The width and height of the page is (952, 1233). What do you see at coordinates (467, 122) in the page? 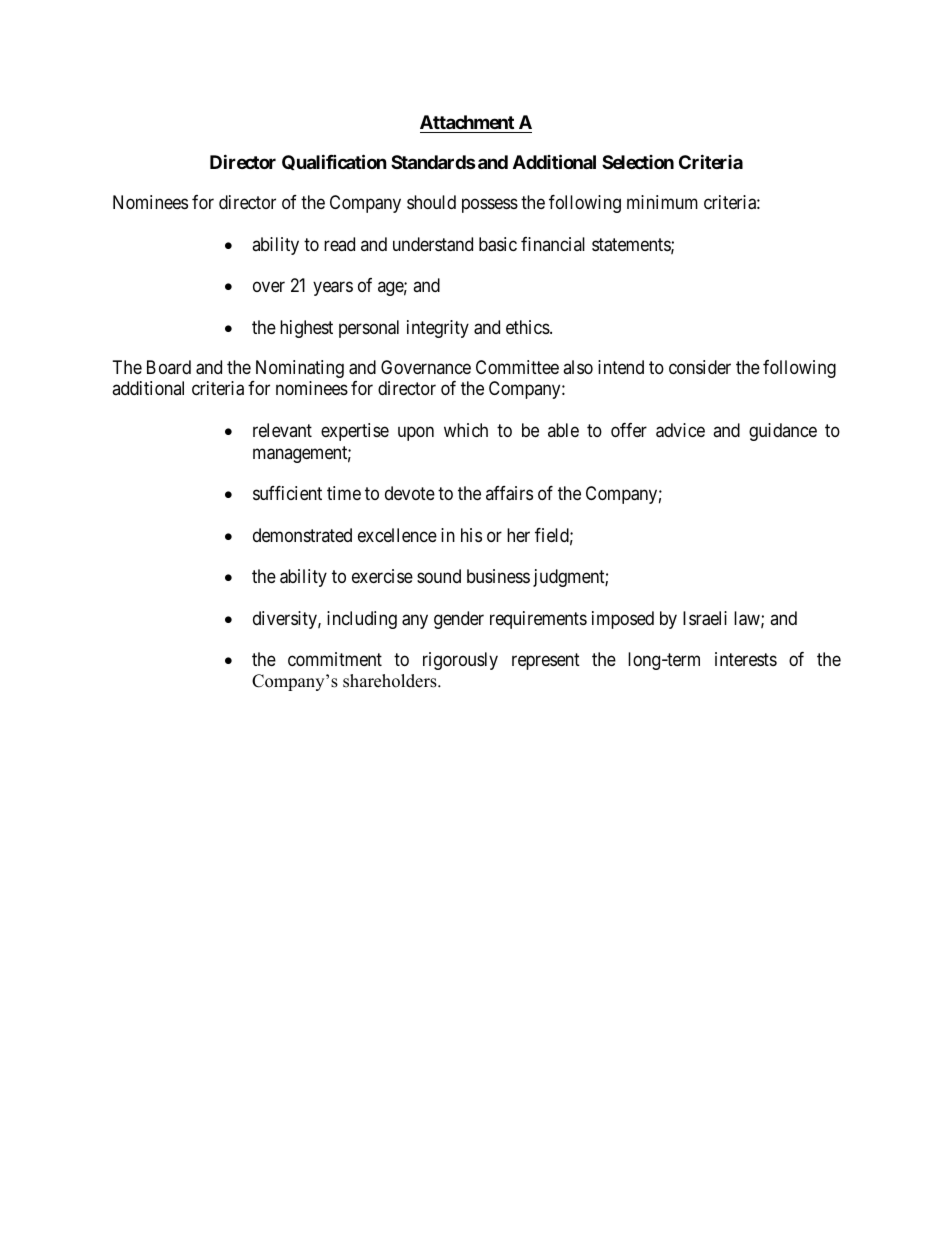
I see `Attachment` at bounding box center [467, 122].
